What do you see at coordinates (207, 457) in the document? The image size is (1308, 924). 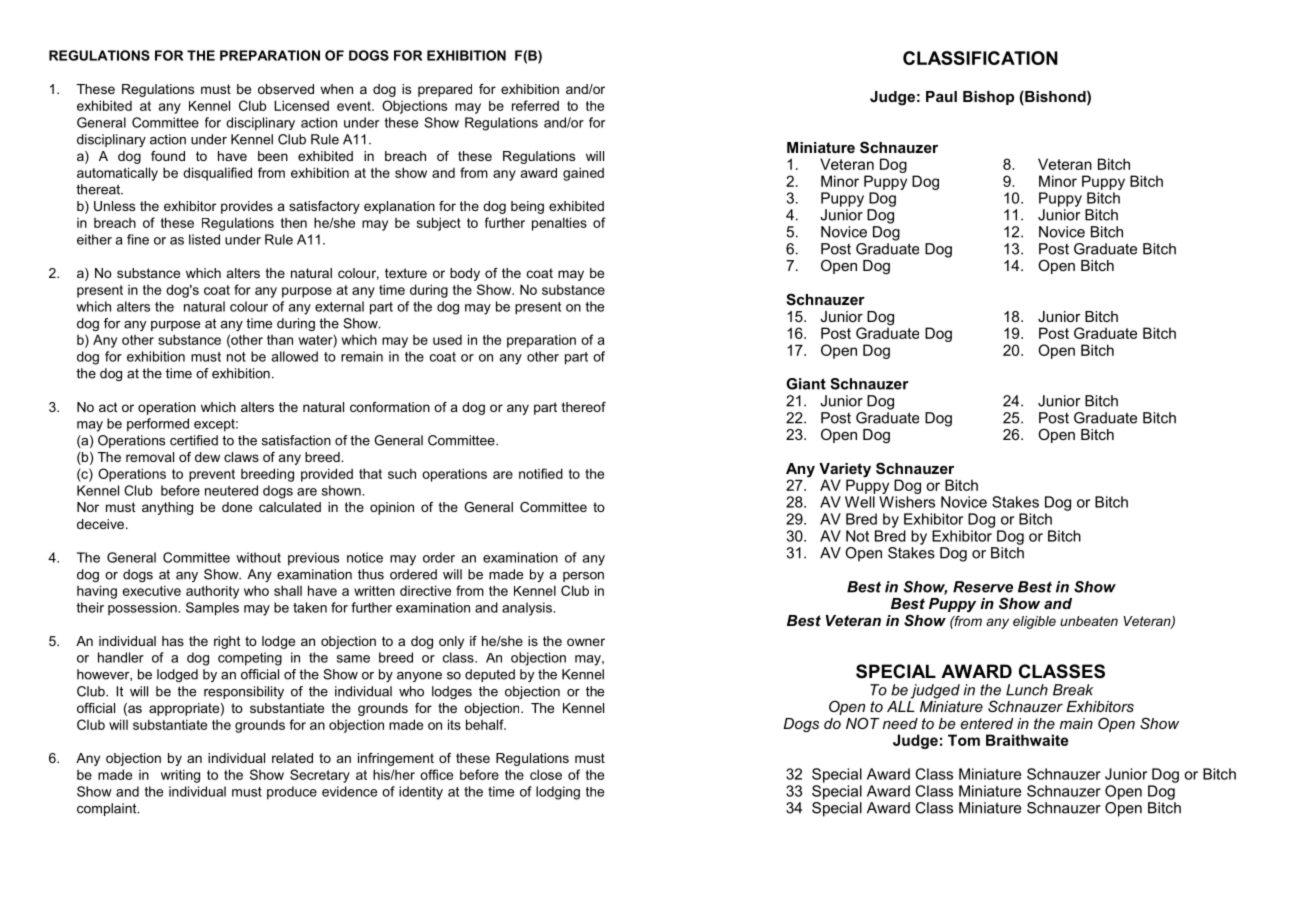 I see `dew` at bounding box center [207, 457].
